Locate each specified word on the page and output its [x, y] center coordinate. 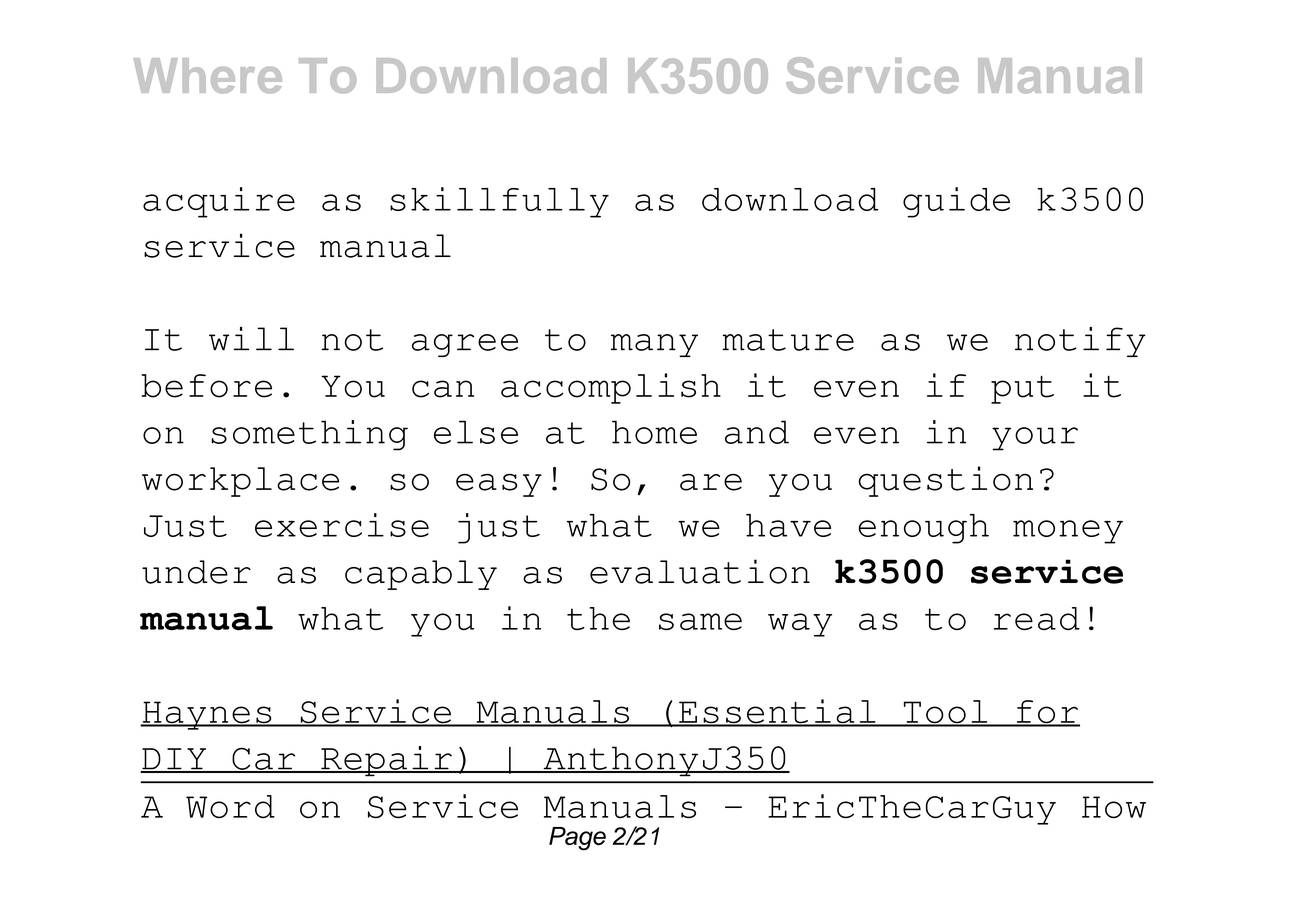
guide [956, 202]
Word [230, 807]
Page [577, 839]
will [251, 339]
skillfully [499, 202]
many [654, 345]
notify [1080, 342]
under [196, 572]
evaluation [700, 571]
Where [207, 76]
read [1037, 618]
